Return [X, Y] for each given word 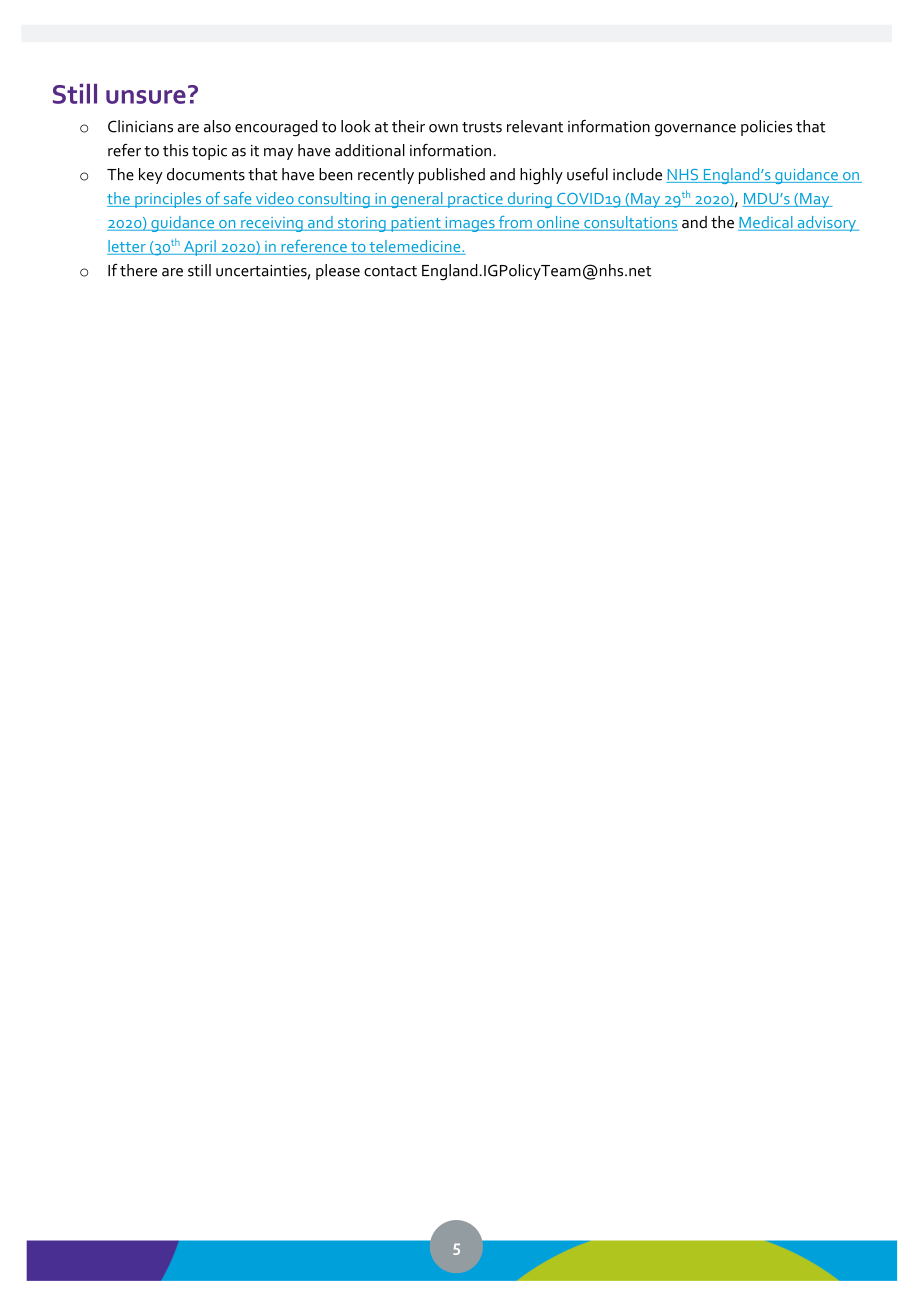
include [637, 174]
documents [206, 174]
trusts [482, 127]
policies [766, 128]
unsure [146, 97]
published [452, 176]
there [138, 270]
